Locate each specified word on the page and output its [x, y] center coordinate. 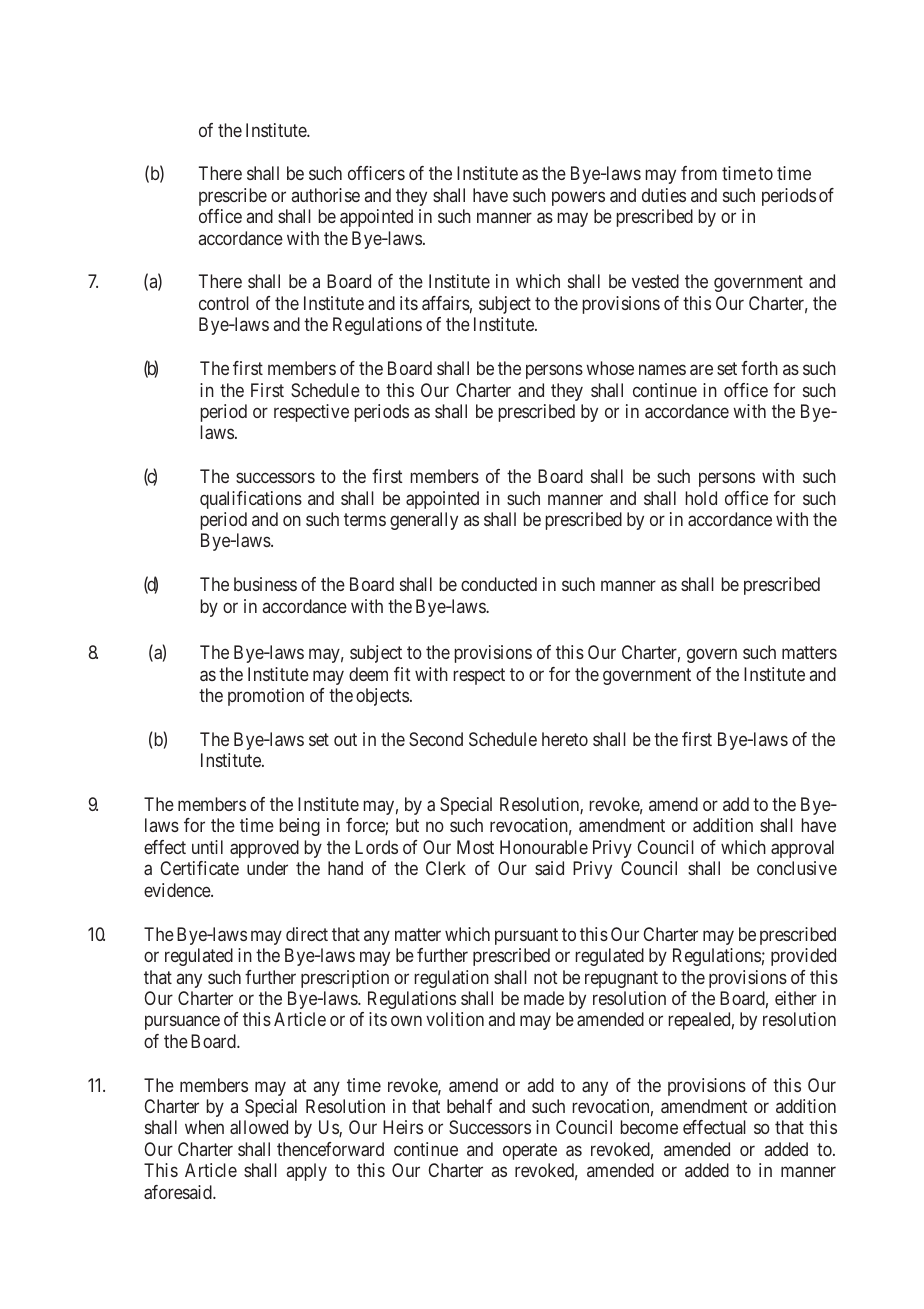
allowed [259, 1127]
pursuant [526, 936]
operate [530, 1151]
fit [402, 674]
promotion [266, 697]
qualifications [251, 500]
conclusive [797, 868]
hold [701, 498]
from [699, 173]
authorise [326, 195]
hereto [565, 739]
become [649, 1127]
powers [578, 198]
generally [424, 521]
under [267, 868]
